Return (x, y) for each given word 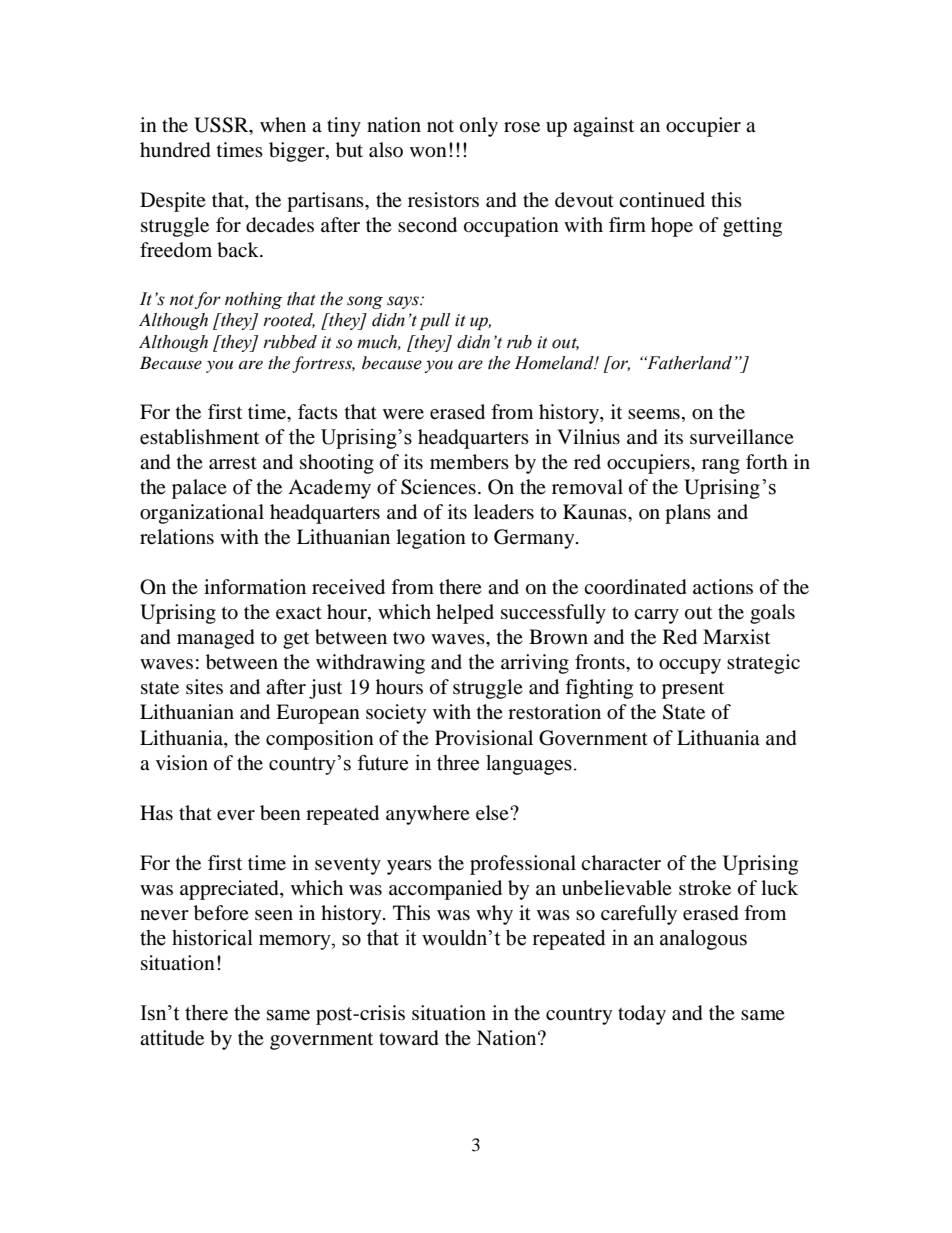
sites (204, 687)
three (458, 763)
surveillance (742, 436)
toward (409, 1038)
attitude (172, 1038)
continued (662, 200)
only (479, 127)
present (693, 690)
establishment (199, 437)
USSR (222, 126)
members (469, 462)
